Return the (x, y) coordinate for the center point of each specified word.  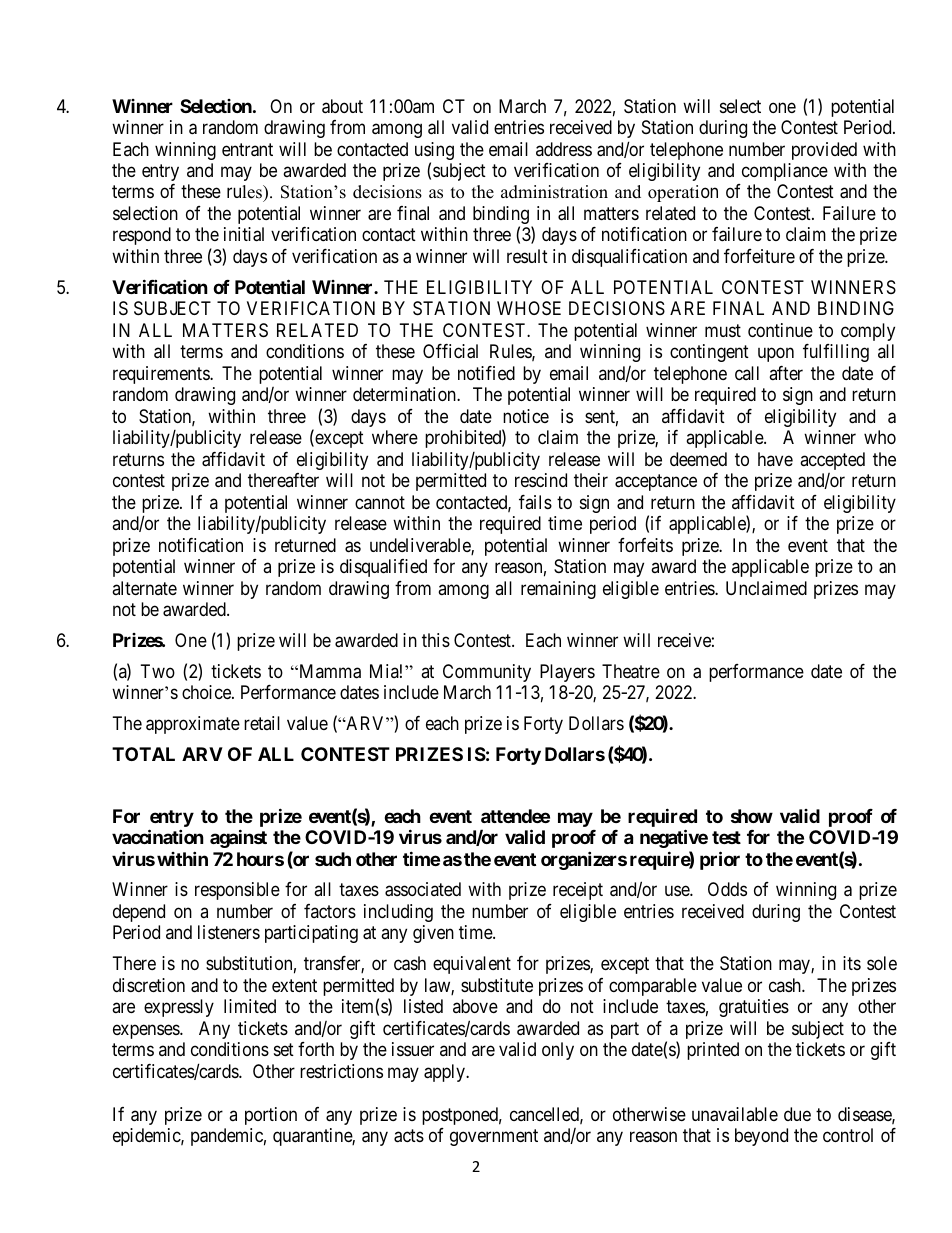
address (564, 149)
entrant (247, 150)
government (494, 1137)
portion (271, 1116)
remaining (558, 590)
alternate (144, 588)
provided (824, 151)
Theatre (631, 671)
